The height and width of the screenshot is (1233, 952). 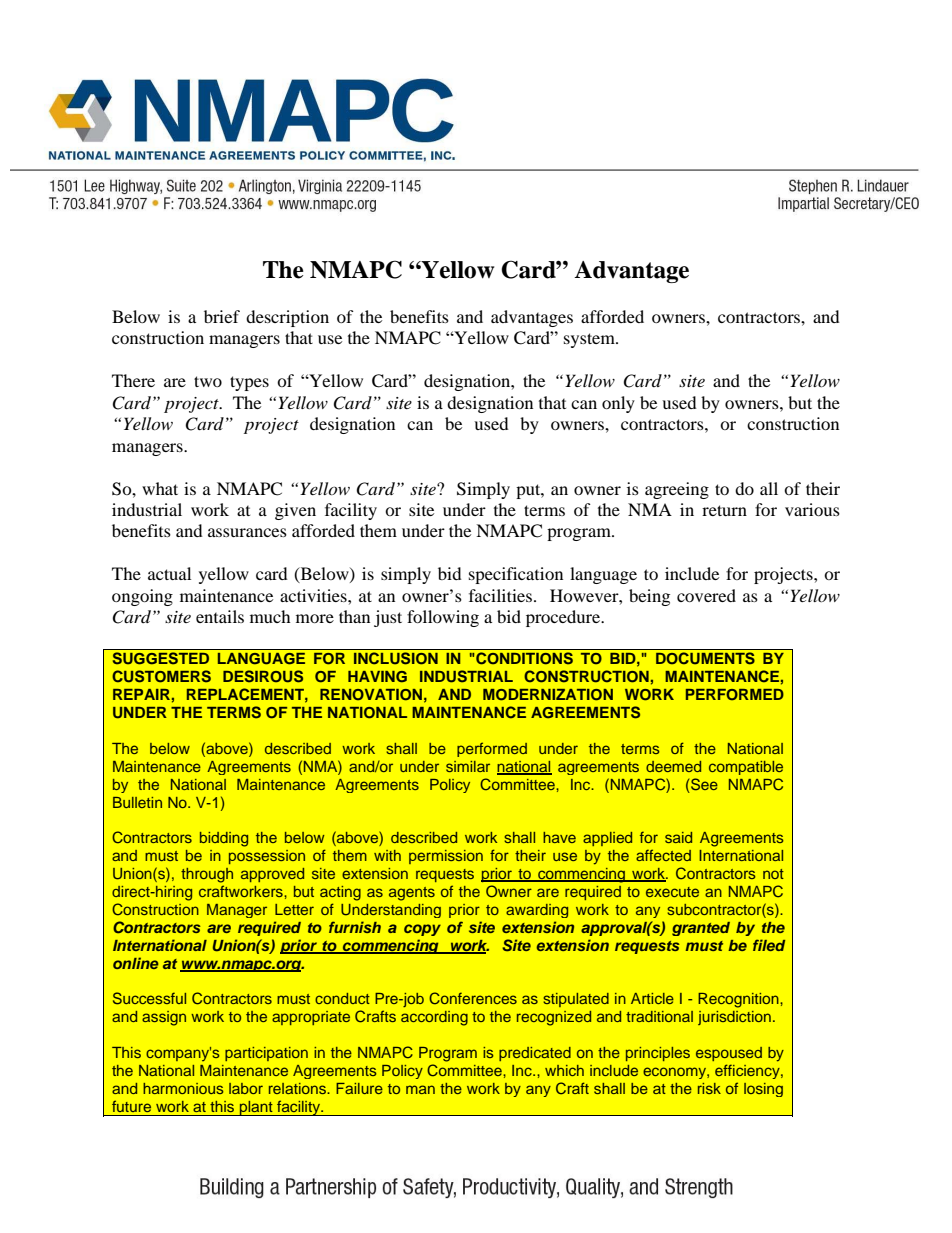 What do you see at coordinates (246, 1088) in the screenshot?
I see `labor` at bounding box center [246, 1088].
